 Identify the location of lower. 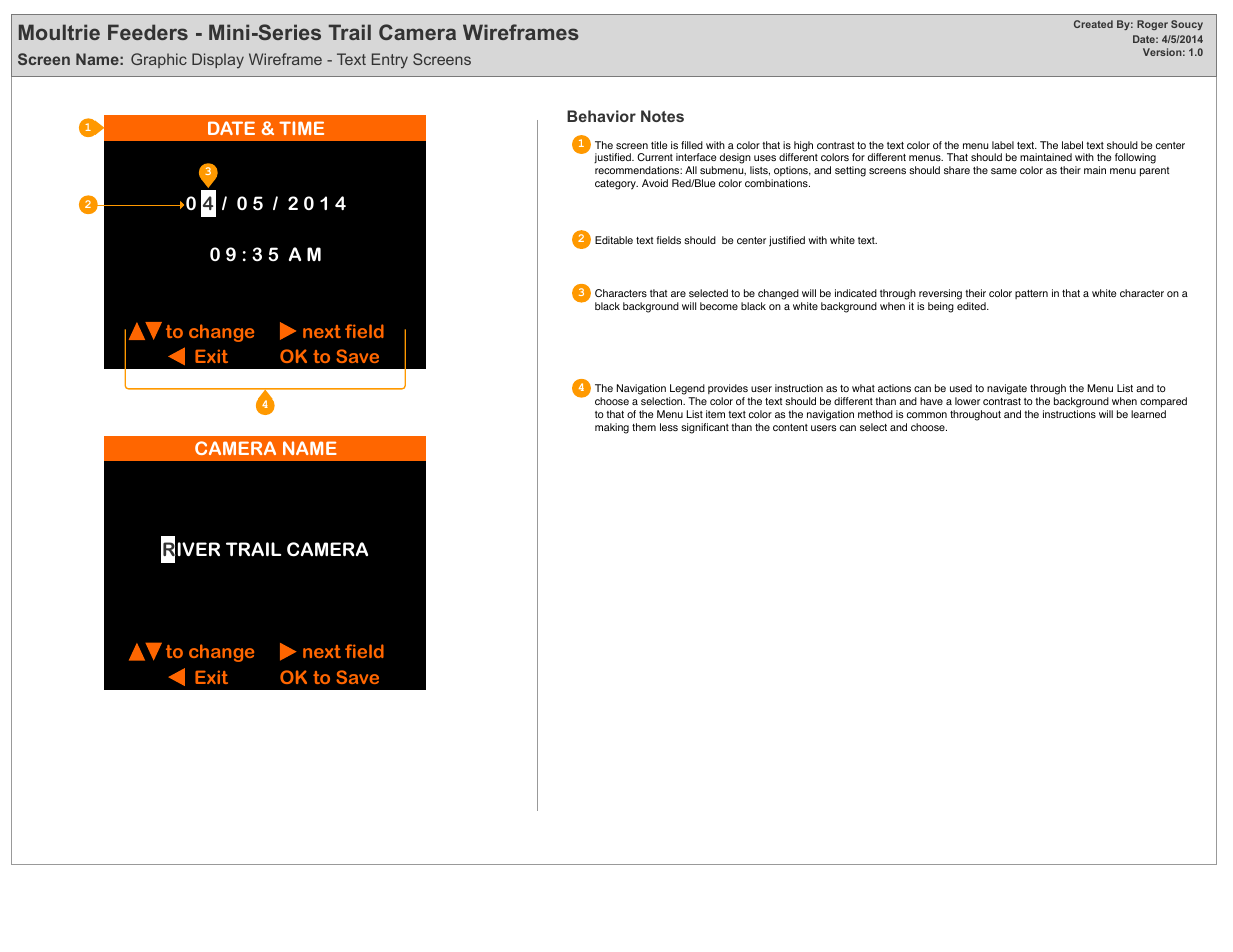
(967, 401).
